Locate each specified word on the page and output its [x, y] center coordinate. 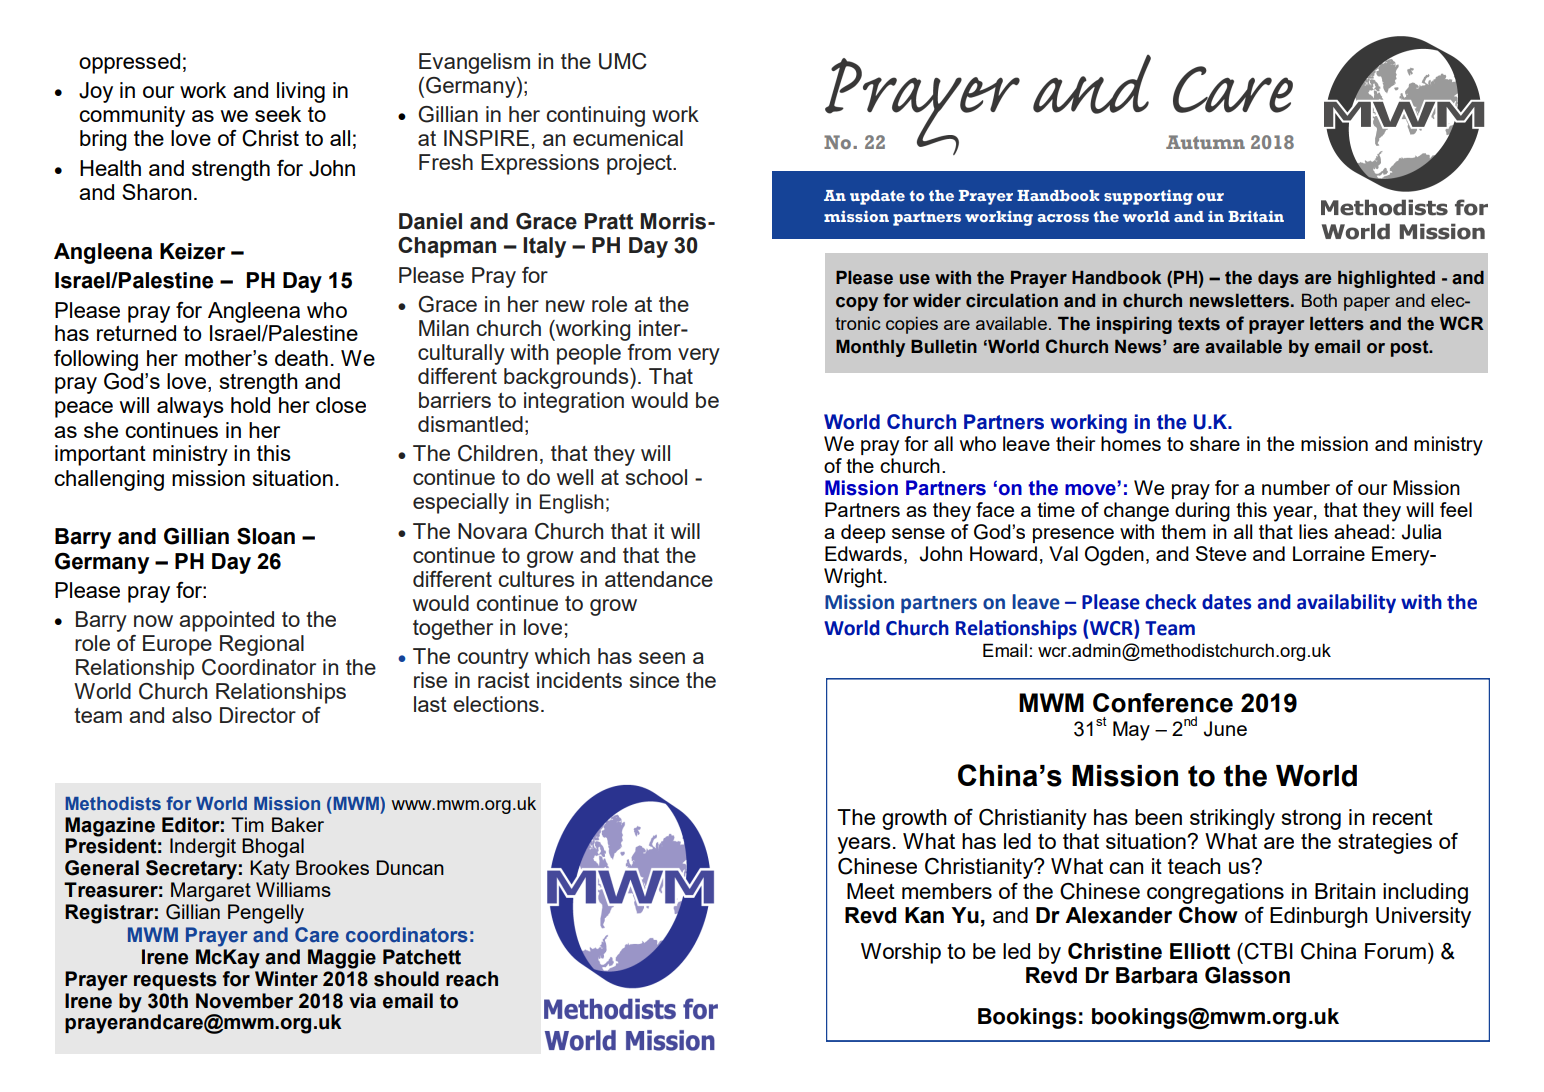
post [1411, 348]
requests [175, 981]
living [301, 92]
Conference [1163, 703]
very [699, 356]
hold [250, 405]
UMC [623, 61]
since [654, 680]
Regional [262, 645]
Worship [901, 953]
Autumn [1205, 142]
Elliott [1200, 951]
